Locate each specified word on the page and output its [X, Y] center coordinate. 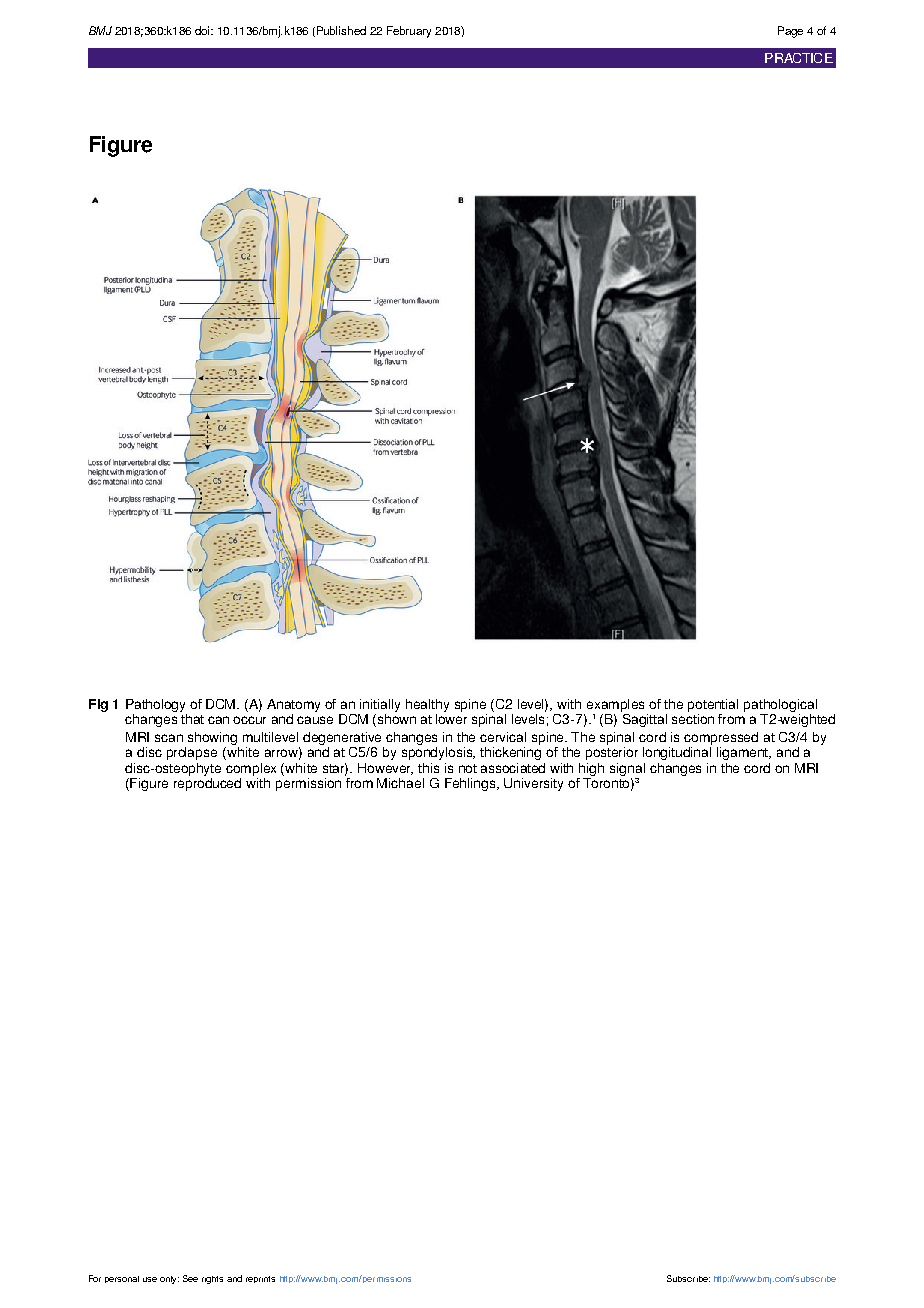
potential [713, 705]
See [190, 1278]
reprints [260, 1279]
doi [203, 30]
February [409, 32]
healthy [427, 705]
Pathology [155, 705]
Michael [400, 783]
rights [212, 1280]
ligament [744, 753]
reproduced [207, 784]
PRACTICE [799, 58]
